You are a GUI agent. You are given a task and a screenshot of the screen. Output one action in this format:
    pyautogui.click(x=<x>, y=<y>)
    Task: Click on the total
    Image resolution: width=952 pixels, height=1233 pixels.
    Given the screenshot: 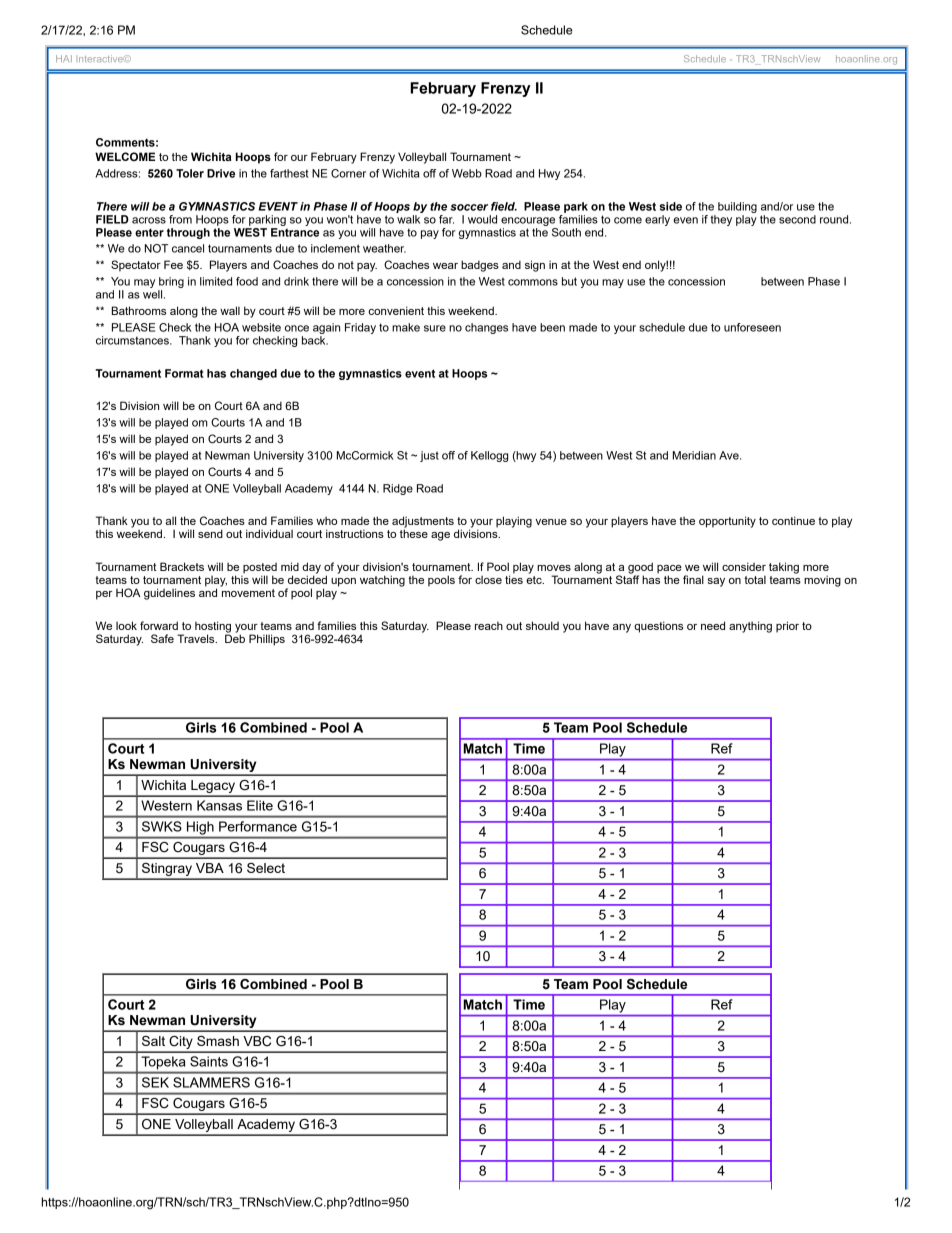 What is the action you would take?
    pyautogui.click(x=755, y=580)
